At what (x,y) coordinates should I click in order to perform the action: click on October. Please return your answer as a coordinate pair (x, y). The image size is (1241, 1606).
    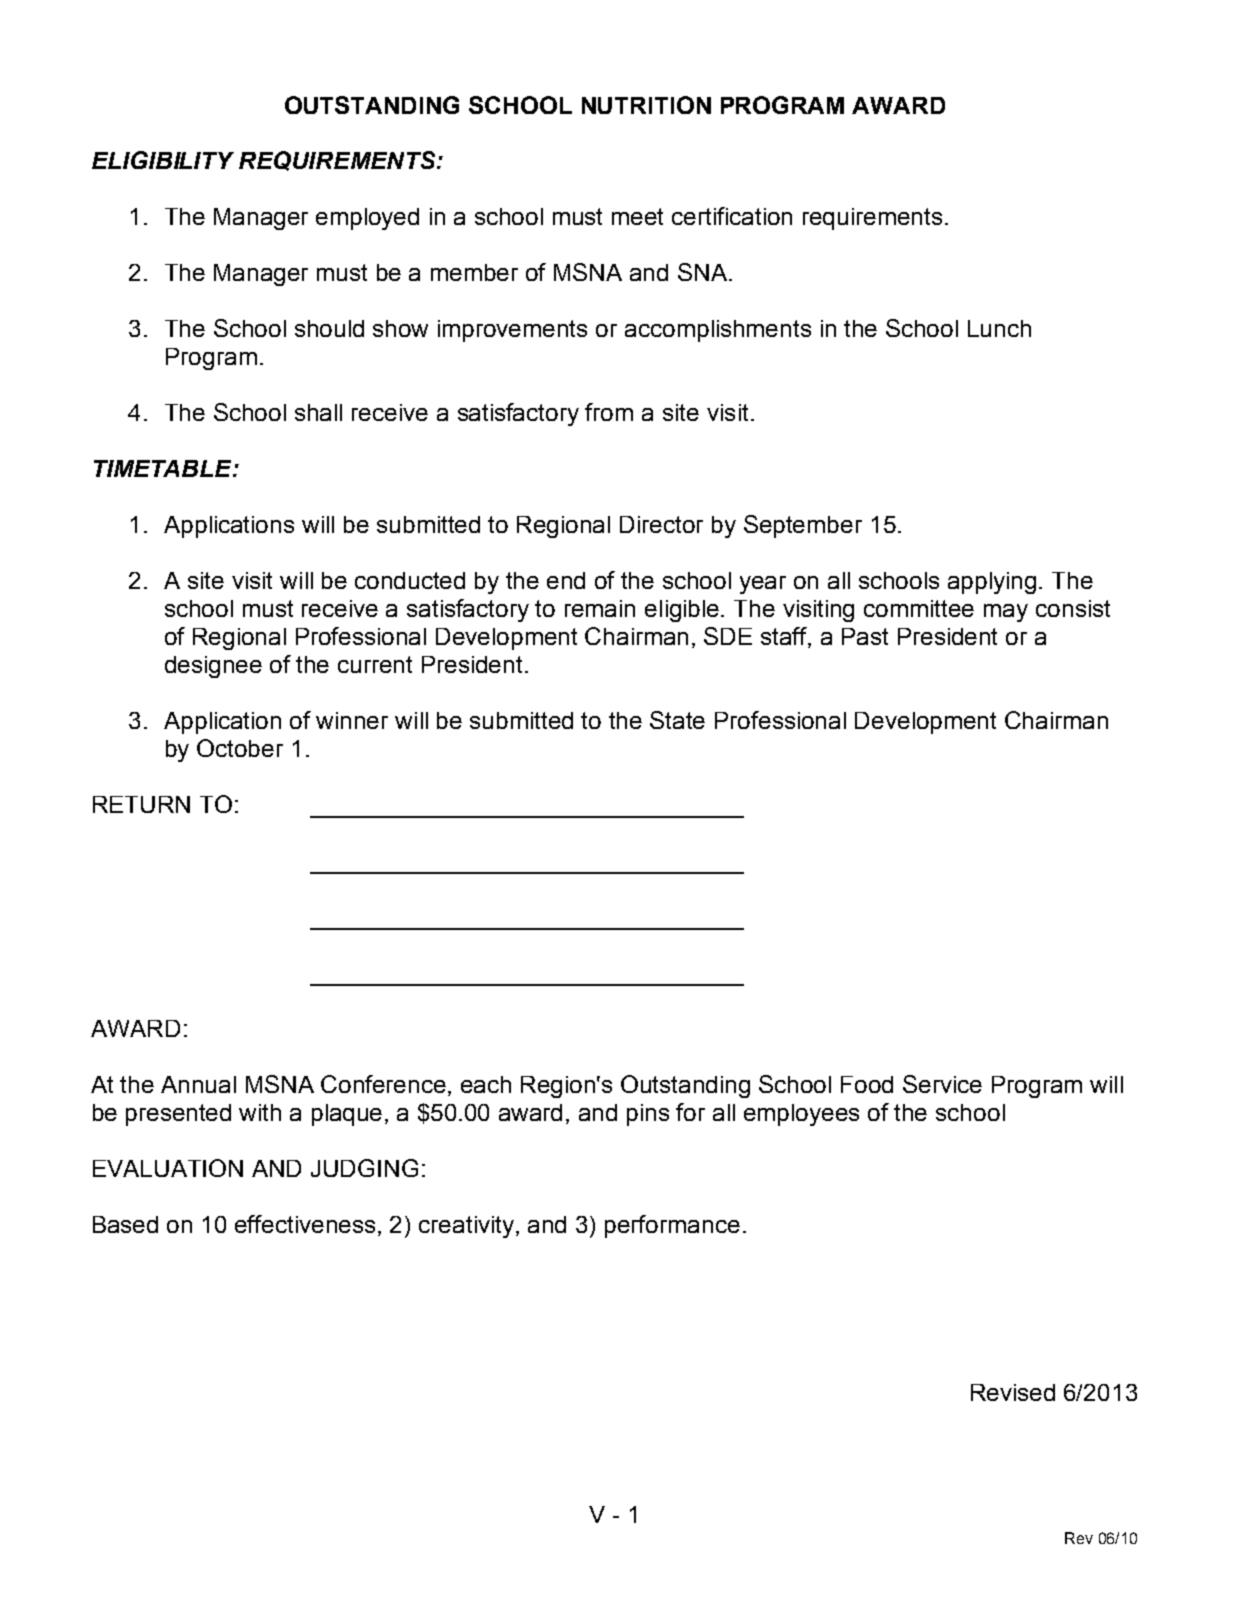
    Looking at the image, I should click on (240, 748).
